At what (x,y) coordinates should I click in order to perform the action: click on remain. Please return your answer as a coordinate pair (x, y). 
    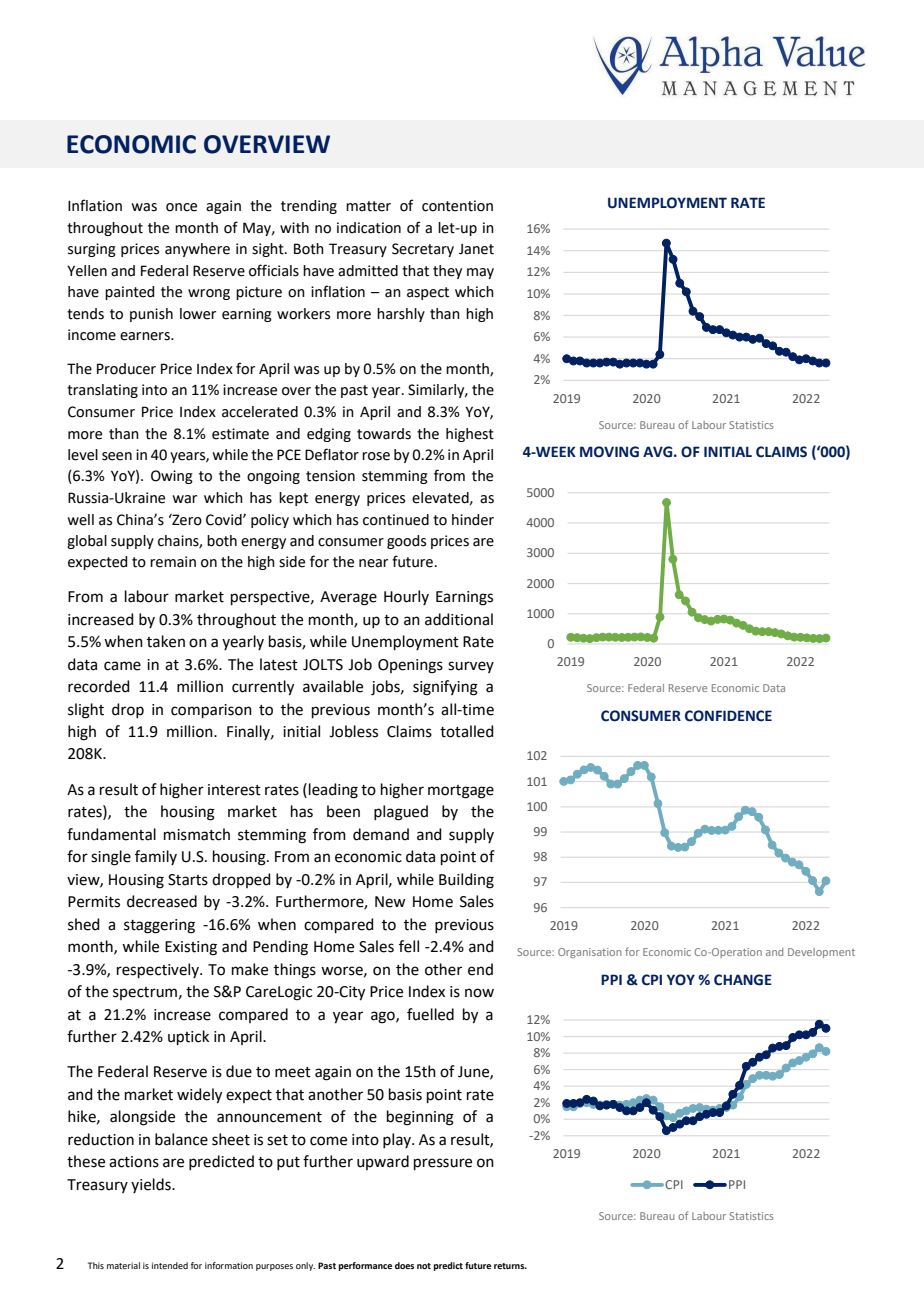
    Looking at the image, I should click on (173, 562).
